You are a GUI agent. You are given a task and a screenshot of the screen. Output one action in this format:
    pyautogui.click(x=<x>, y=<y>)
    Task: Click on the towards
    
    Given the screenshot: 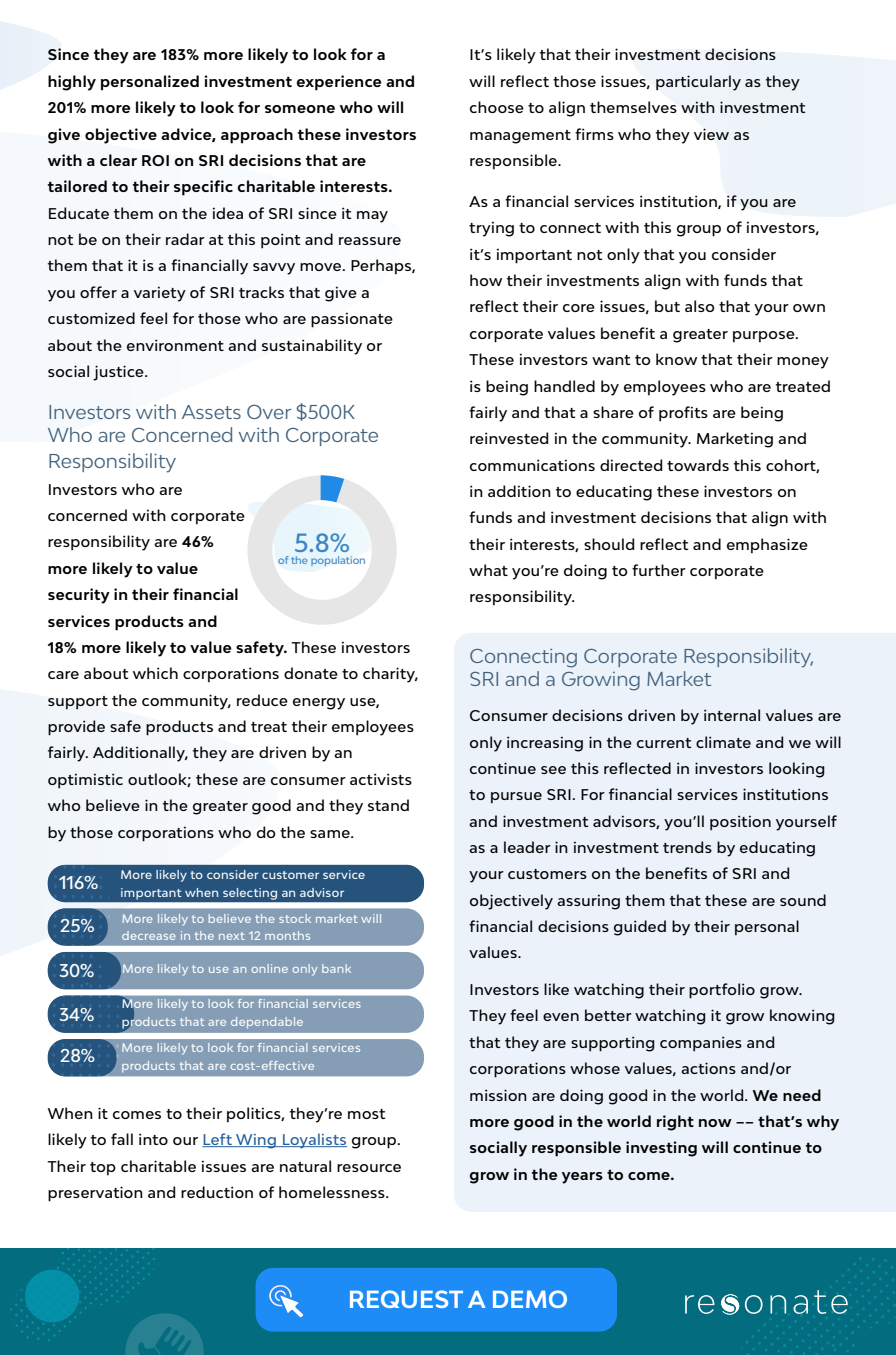 What is the action you would take?
    pyautogui.click(x=698, y=465)
